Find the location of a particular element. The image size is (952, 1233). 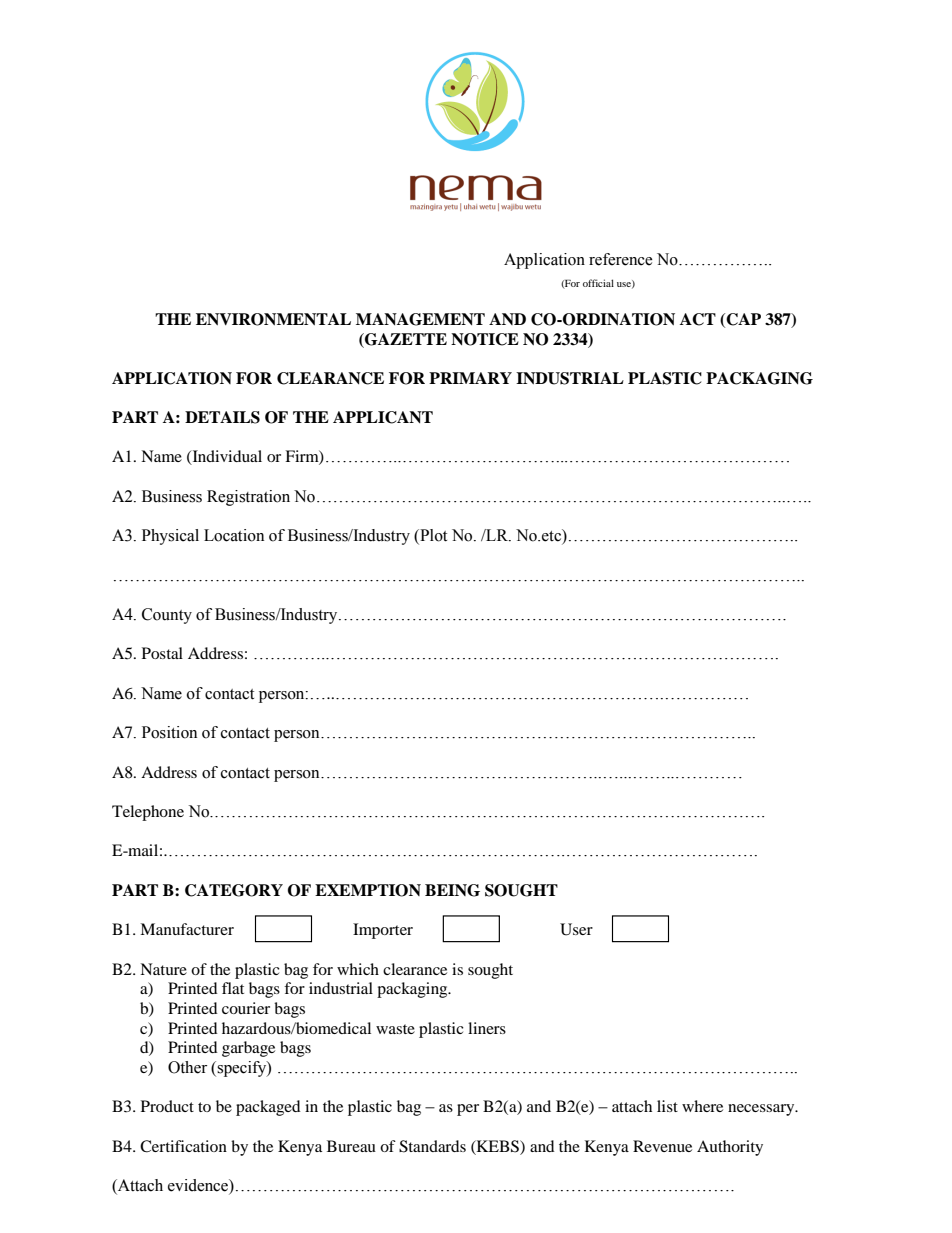

reference is located at coordinates (621, 259).
